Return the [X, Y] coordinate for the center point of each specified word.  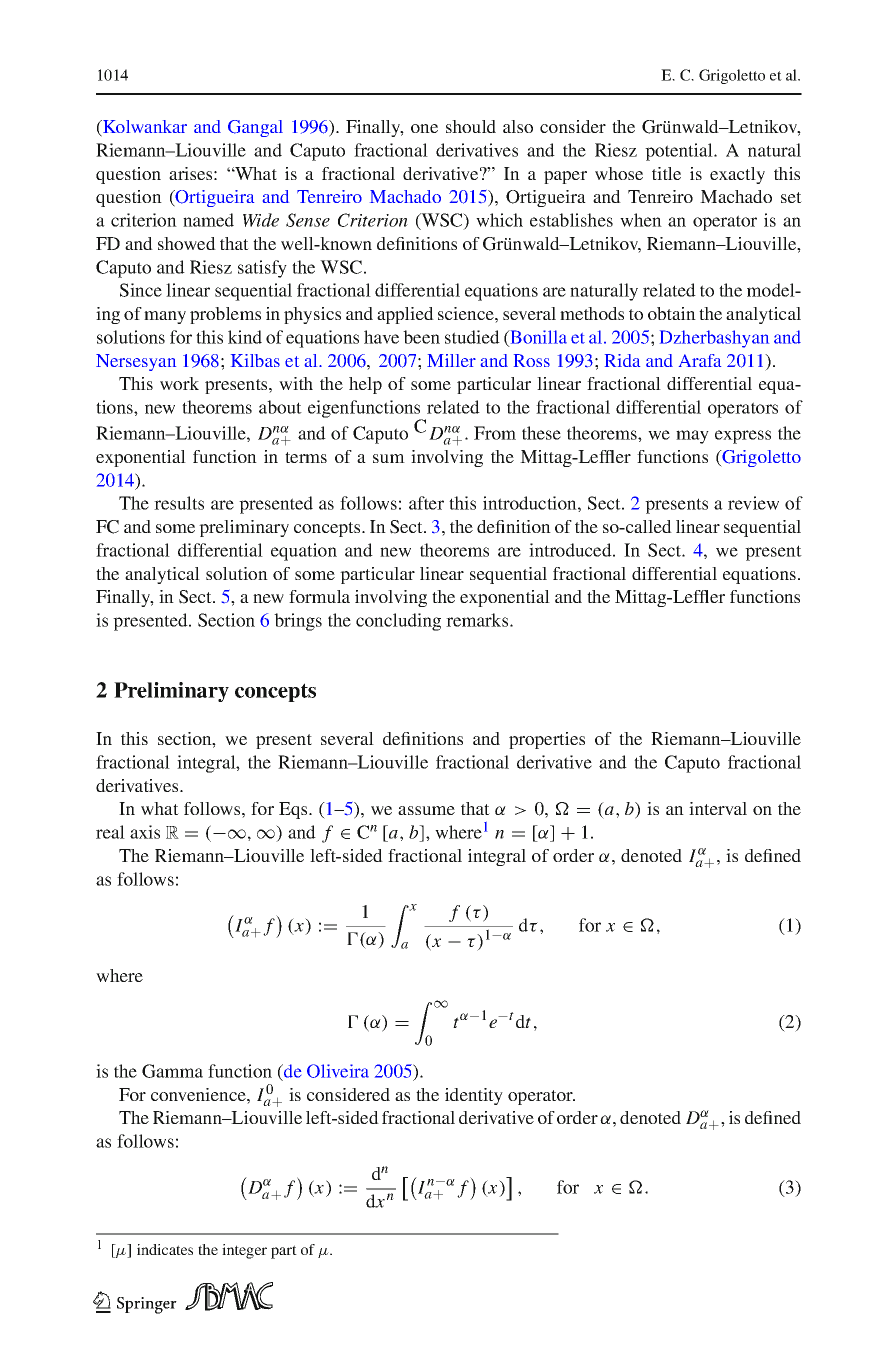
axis [145, 832]
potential [680, 152]
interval [718, 808]
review [753, 503]
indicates [165, 1249]
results [179, 503]
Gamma [172, 1071]
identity [474, 1096]
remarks [478, 620]
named [208, 220]
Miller [451, 360]
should [471, 126]
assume [426, 810]
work [179, 383]
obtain [672, 313]
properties [547, 740]
